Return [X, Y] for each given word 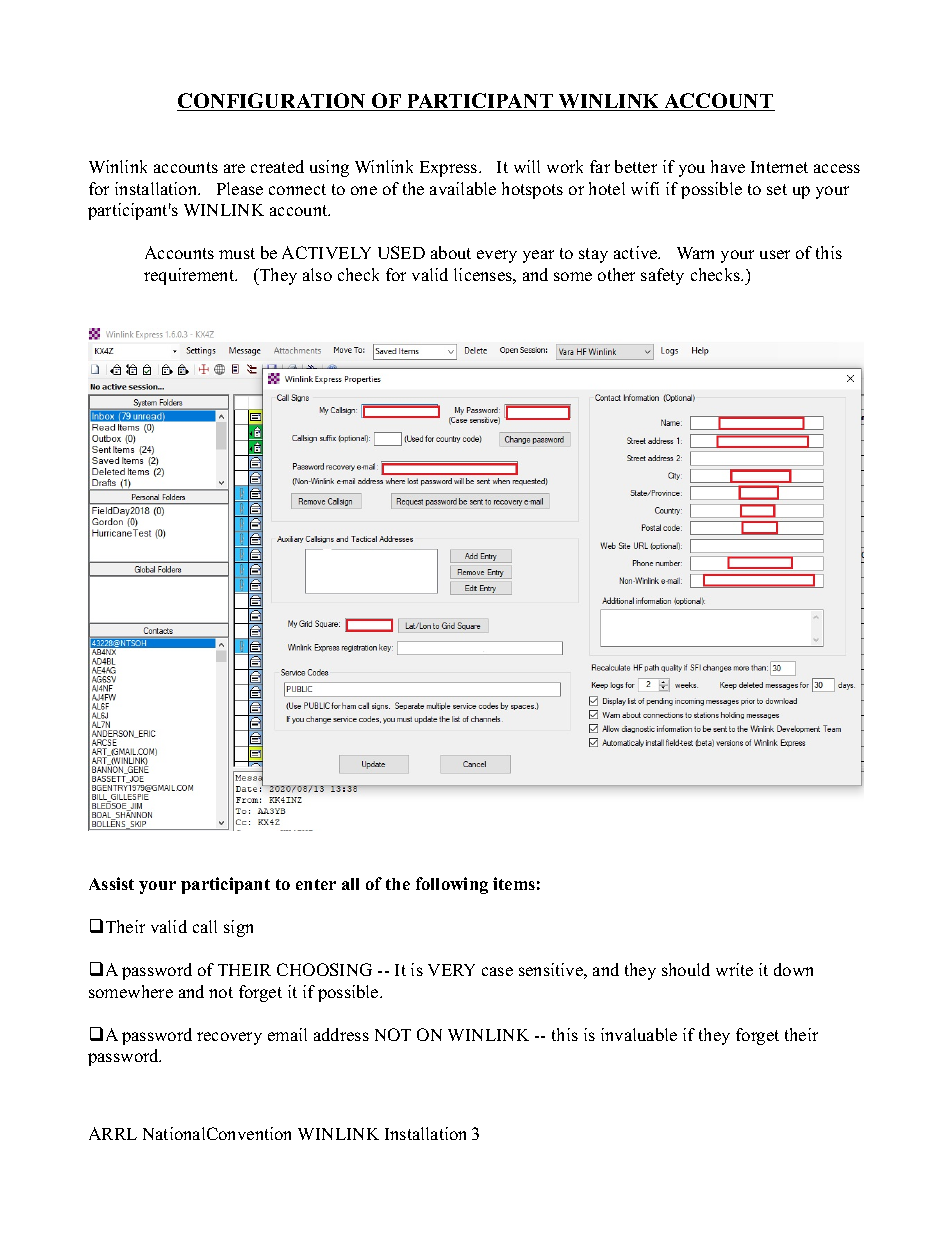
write [734, 969]
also [317, 274]
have [728, 166]
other [616, 274]
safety [662, 276]
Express [450, 169]
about [451, 252]
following [452, 885]
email [287, 1034]
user [775, 254]
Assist [111, 883]
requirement [190, 276]
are [234, 168]
